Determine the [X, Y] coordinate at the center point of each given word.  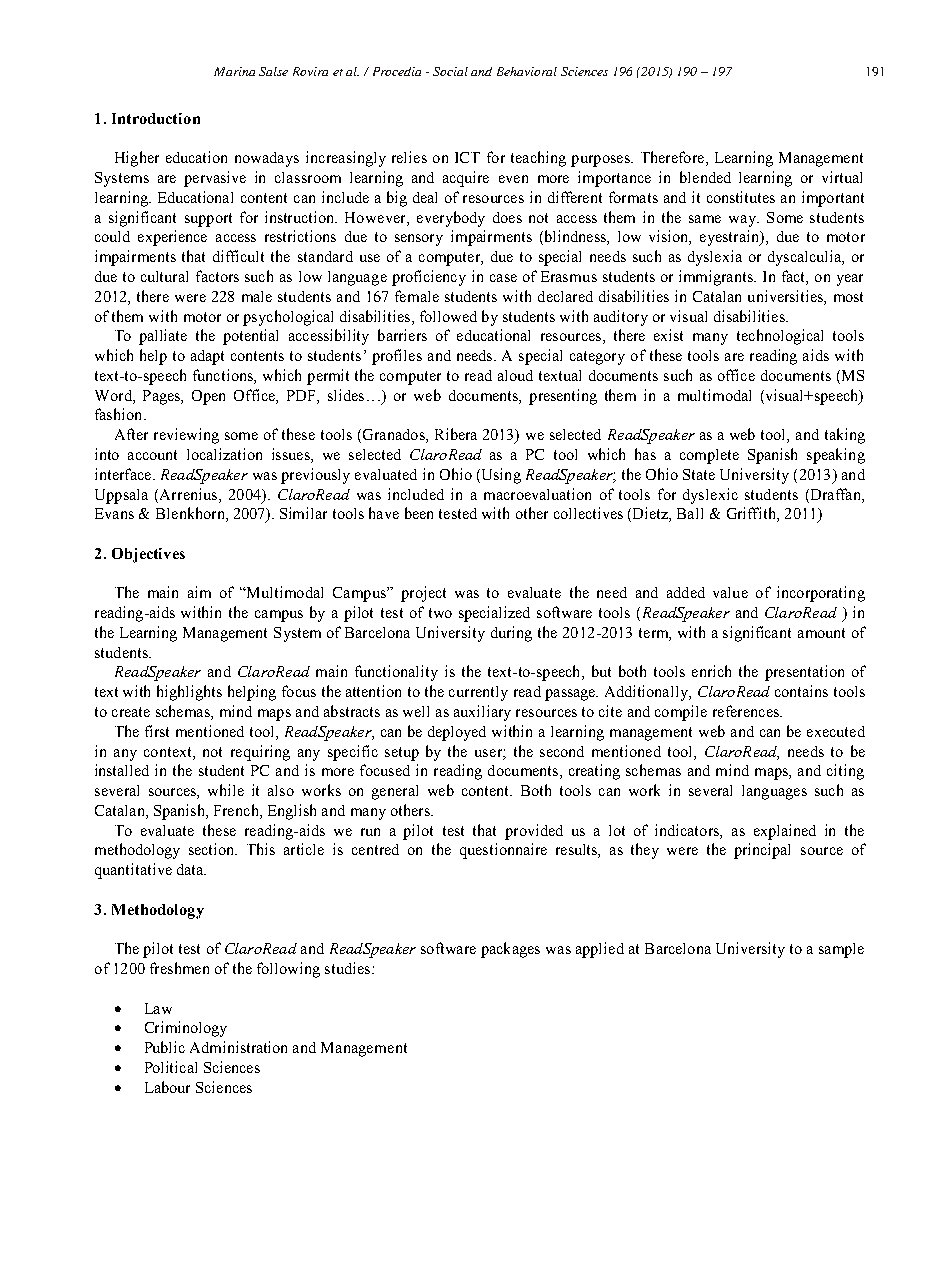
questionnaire [503, 851]
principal [762, 851]
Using [500, 476]
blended [705, 177]
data [191, 869]
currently [478, 693]
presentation [804, 673]
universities [786, 296]
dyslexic [710, 496]
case [503, 278]
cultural [164, 276]
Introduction [156, 118]
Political [171, 1067]
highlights [189, 693]
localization [224, 454]
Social [450, 71]
